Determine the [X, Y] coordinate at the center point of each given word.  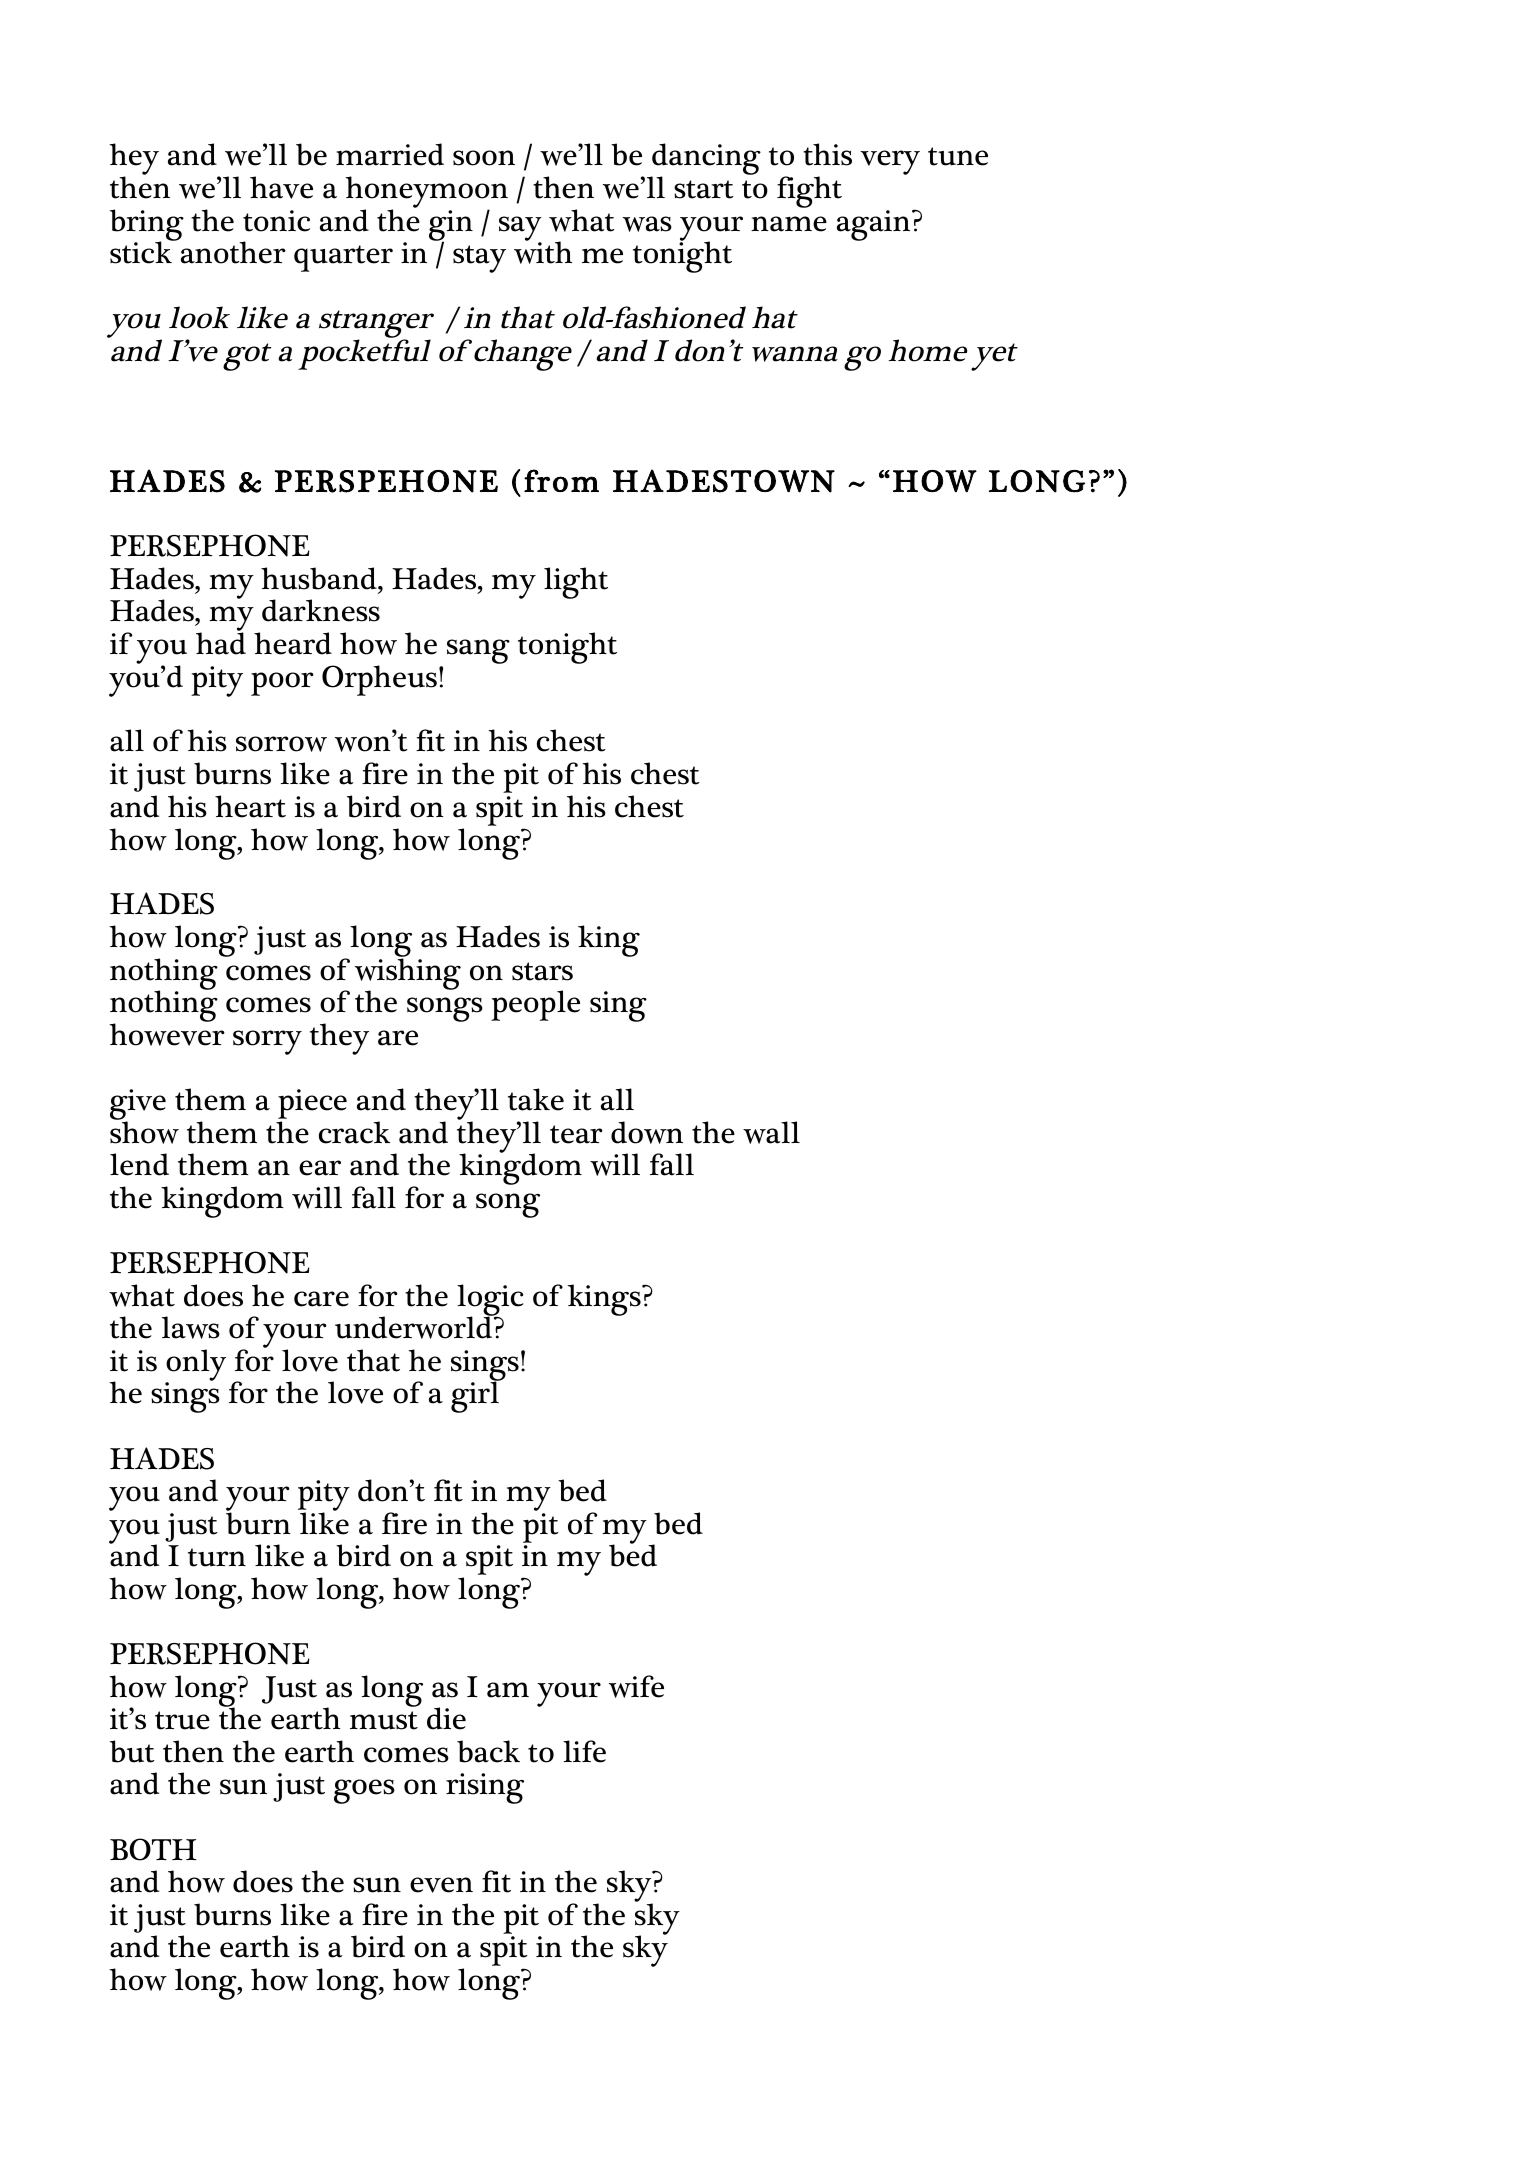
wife [636, 1686]
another [232, 251]
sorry [267, 1042]
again [875, 225]
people [535, 1005]
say [520, 229]
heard [293, 643]
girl [476, 1396]
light [576, 583]
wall [771, 1132]
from [561, 480]
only [195, 1366]
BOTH [153, 1849]
